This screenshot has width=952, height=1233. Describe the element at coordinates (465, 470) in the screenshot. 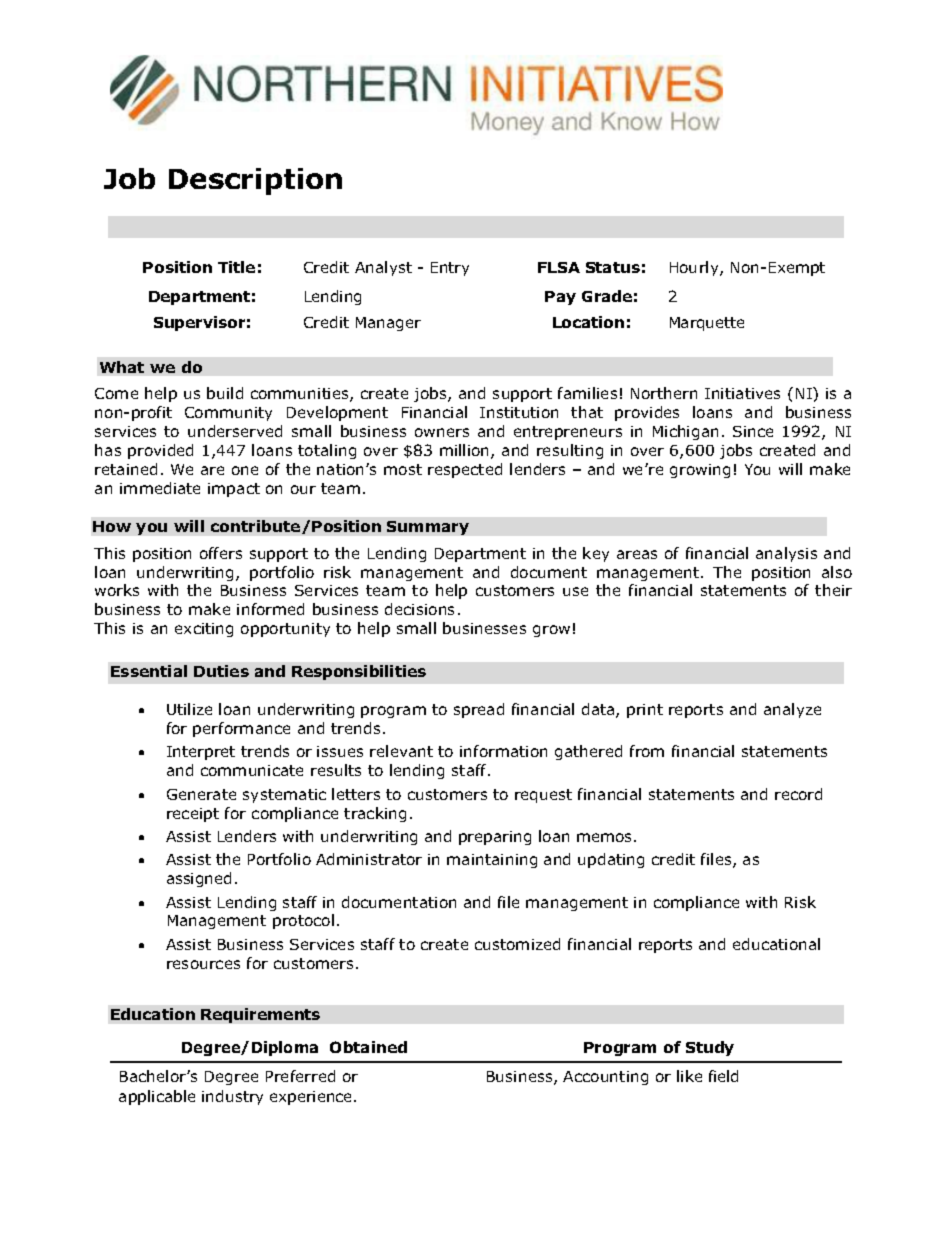

I see `respected` at that location.
